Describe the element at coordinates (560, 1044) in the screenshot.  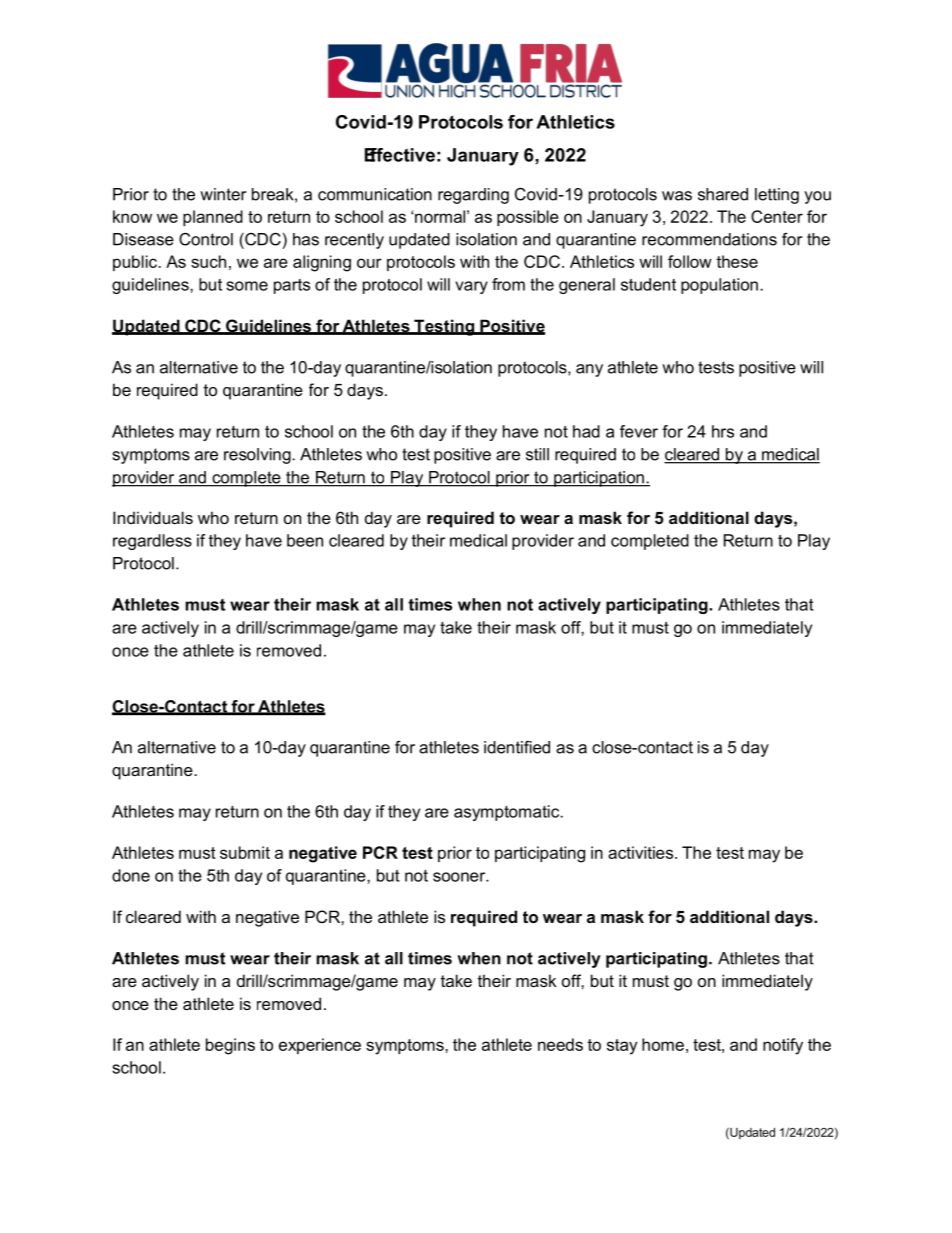
I see `needs` at that location.
